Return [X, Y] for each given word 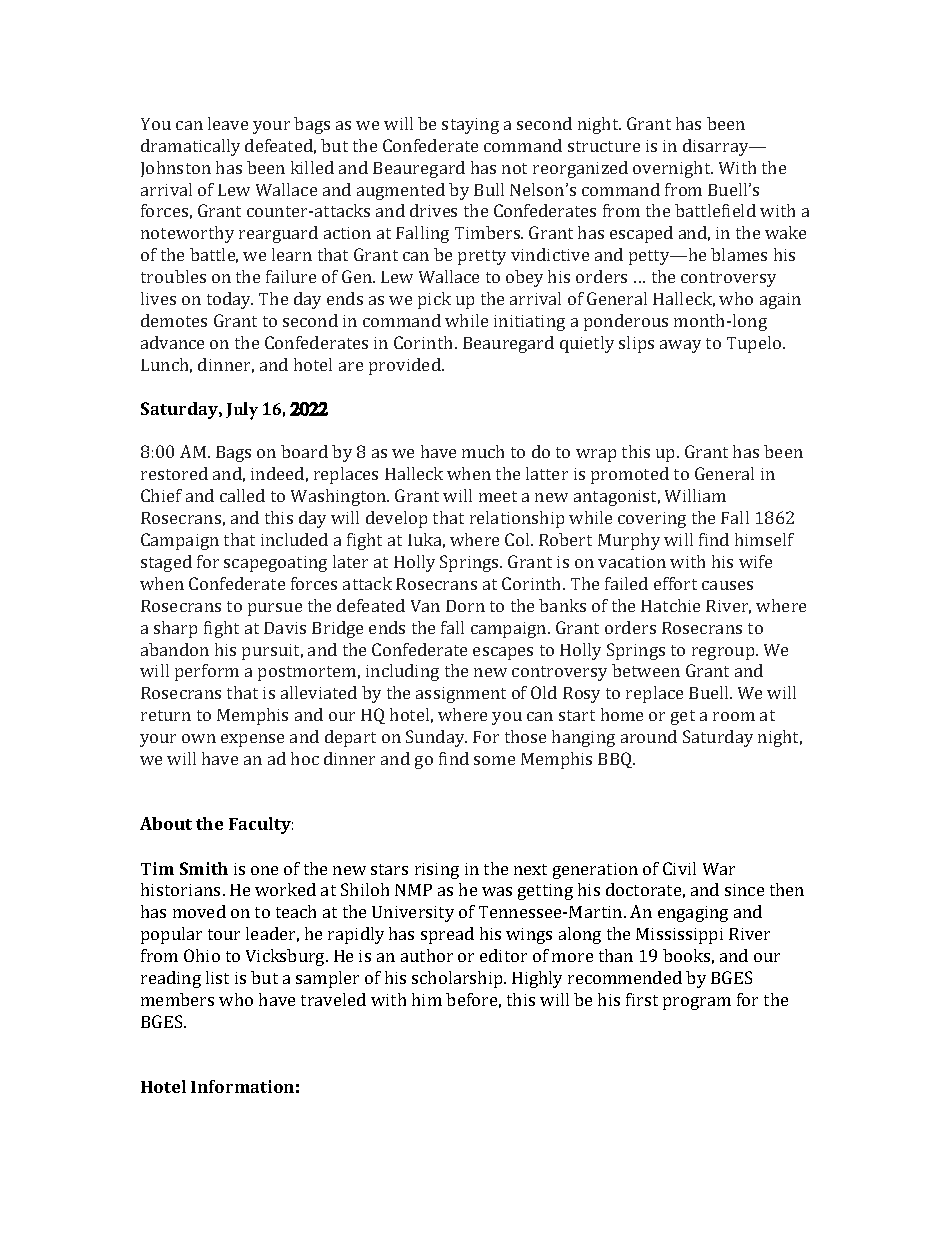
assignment [461, 695]
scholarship [458, 979]
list [217, 977]
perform [207, 672]
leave [228, 123]
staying [470, 126]
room [734, 716]
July [242, 411]
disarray [717, 147]
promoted [630, 475]
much [483, 451]
